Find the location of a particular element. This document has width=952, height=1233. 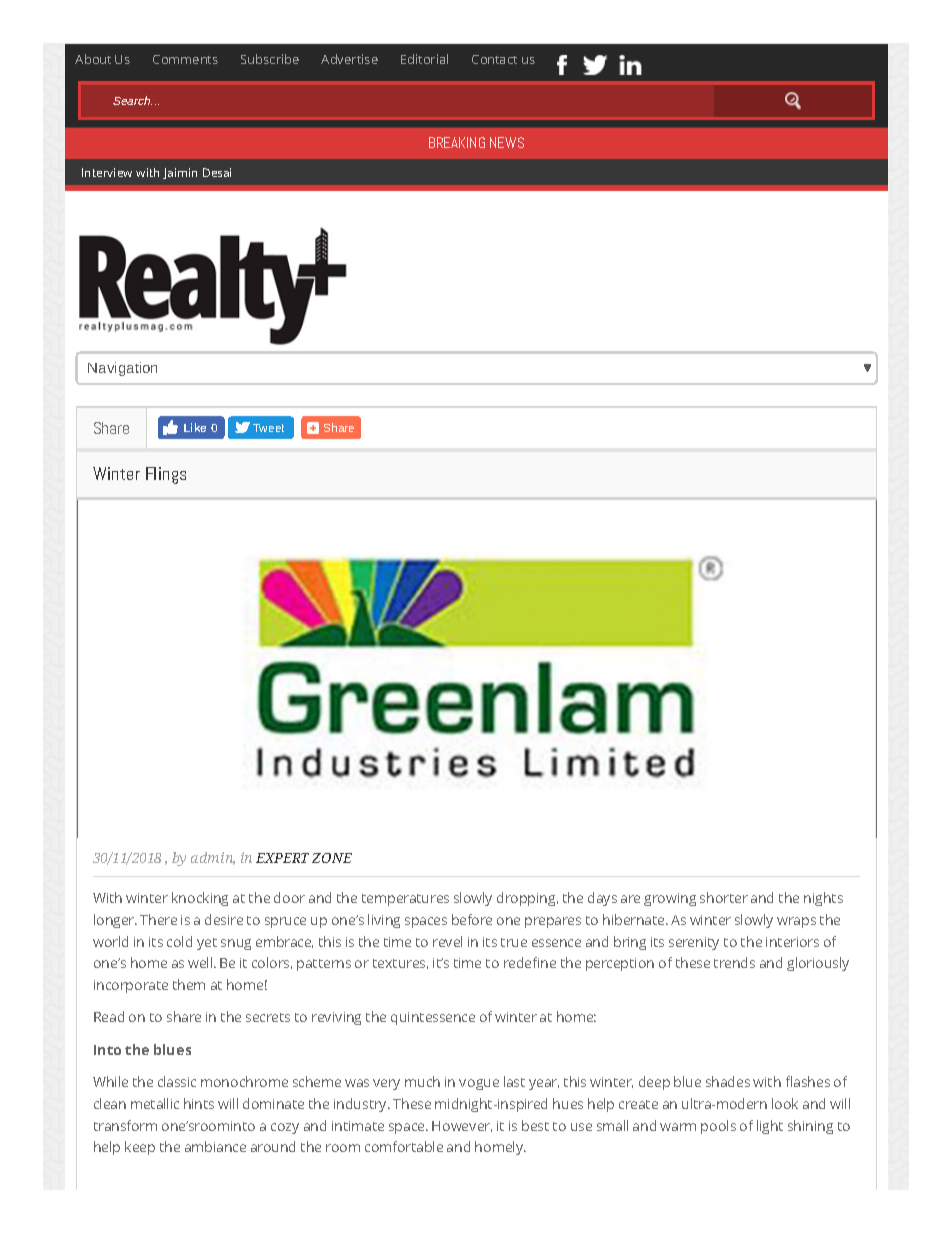

However is located at coordinates (462, 1126).
